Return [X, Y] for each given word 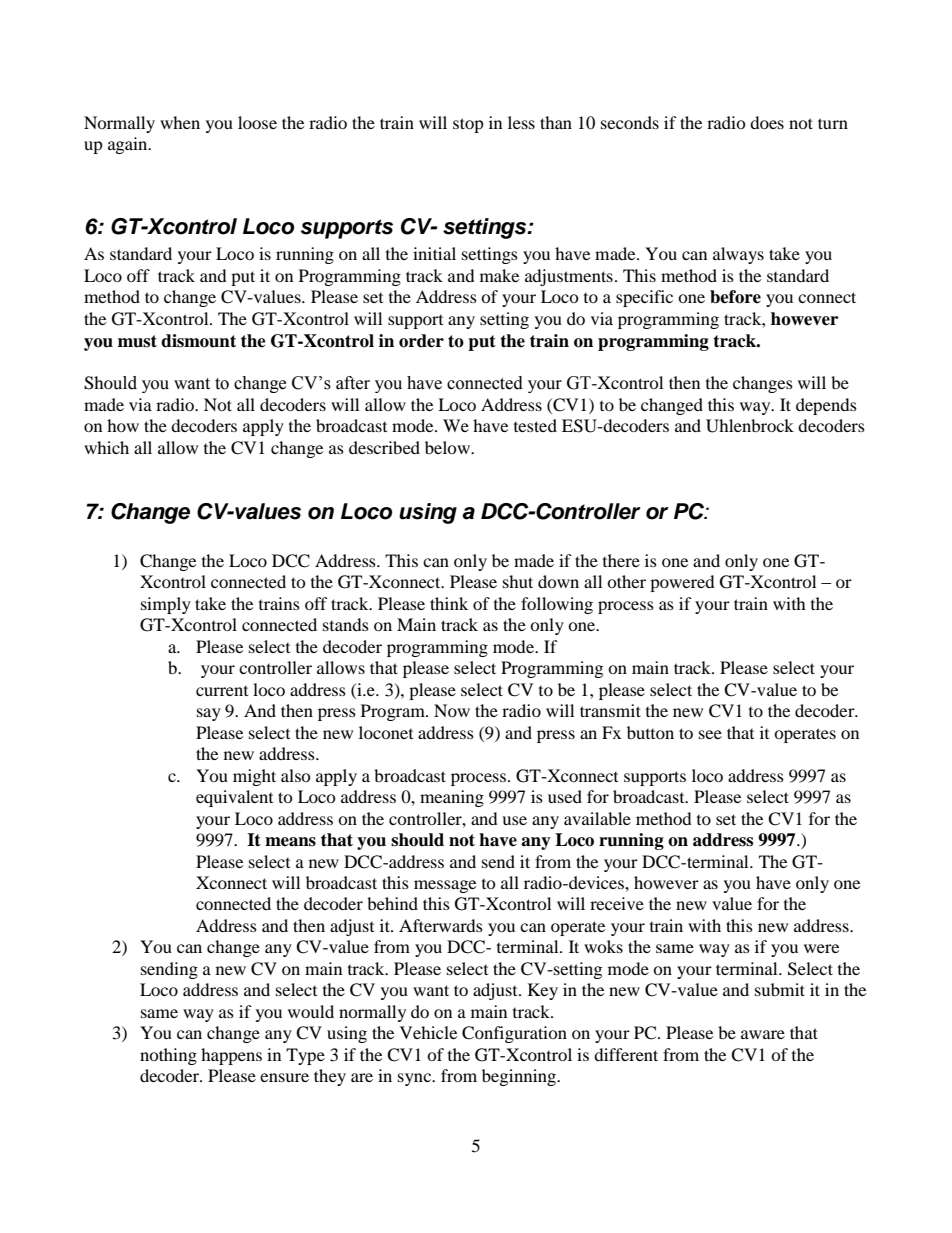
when [180, 122]
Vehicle [428, 1032]
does [767, 122]
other [626, 581]
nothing [168, 1056]
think [449, 603]
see [710, 734]
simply [166, 605]
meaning [452, 798]
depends [826, 406]
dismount [198, 341]
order [421, 341]
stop [468, 125]
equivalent [234, 798]
